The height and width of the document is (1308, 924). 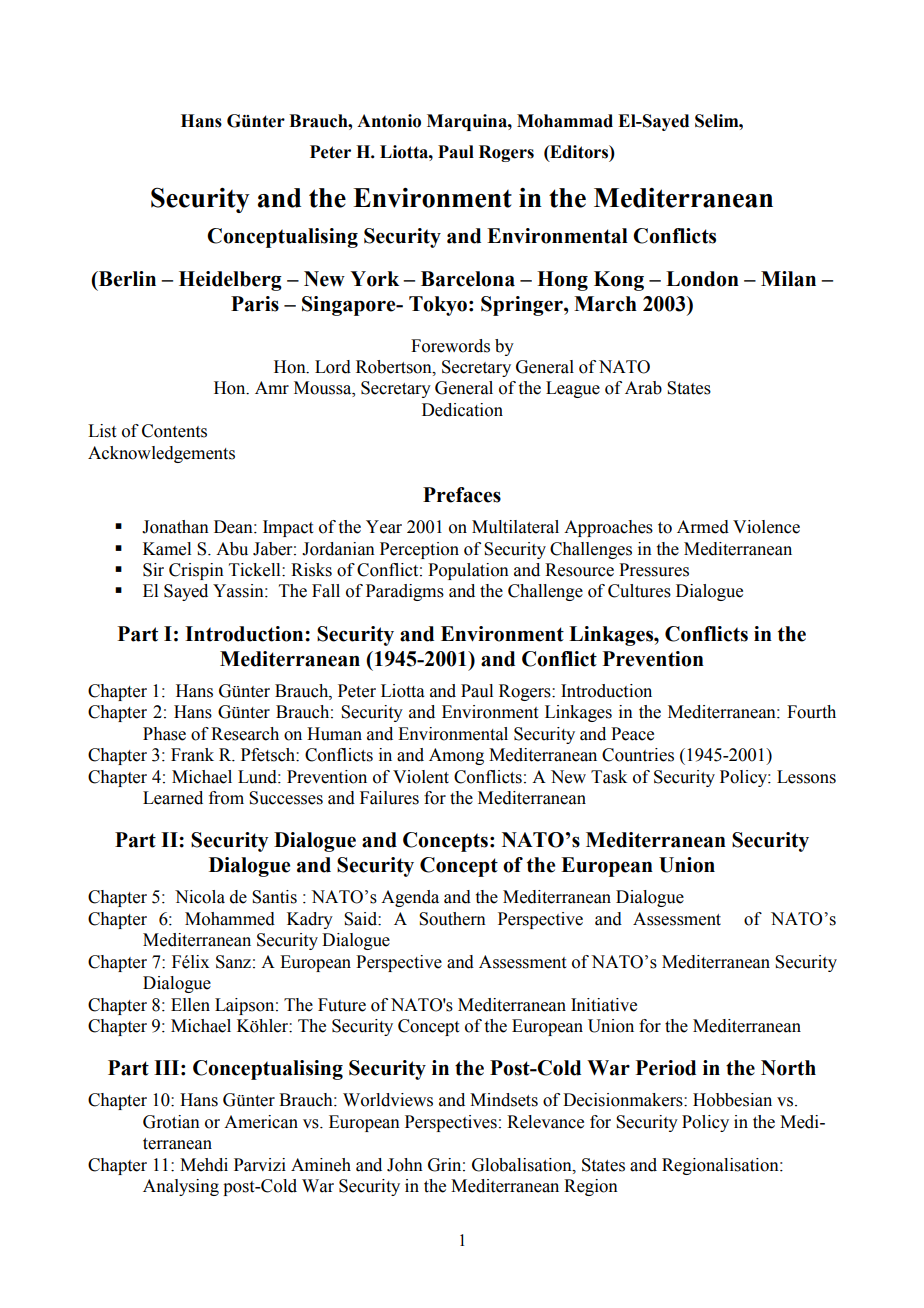 What do you see at coordinates (604, 1005) in the document?
I see `Initiative` at bounding box center [604, 1005].
